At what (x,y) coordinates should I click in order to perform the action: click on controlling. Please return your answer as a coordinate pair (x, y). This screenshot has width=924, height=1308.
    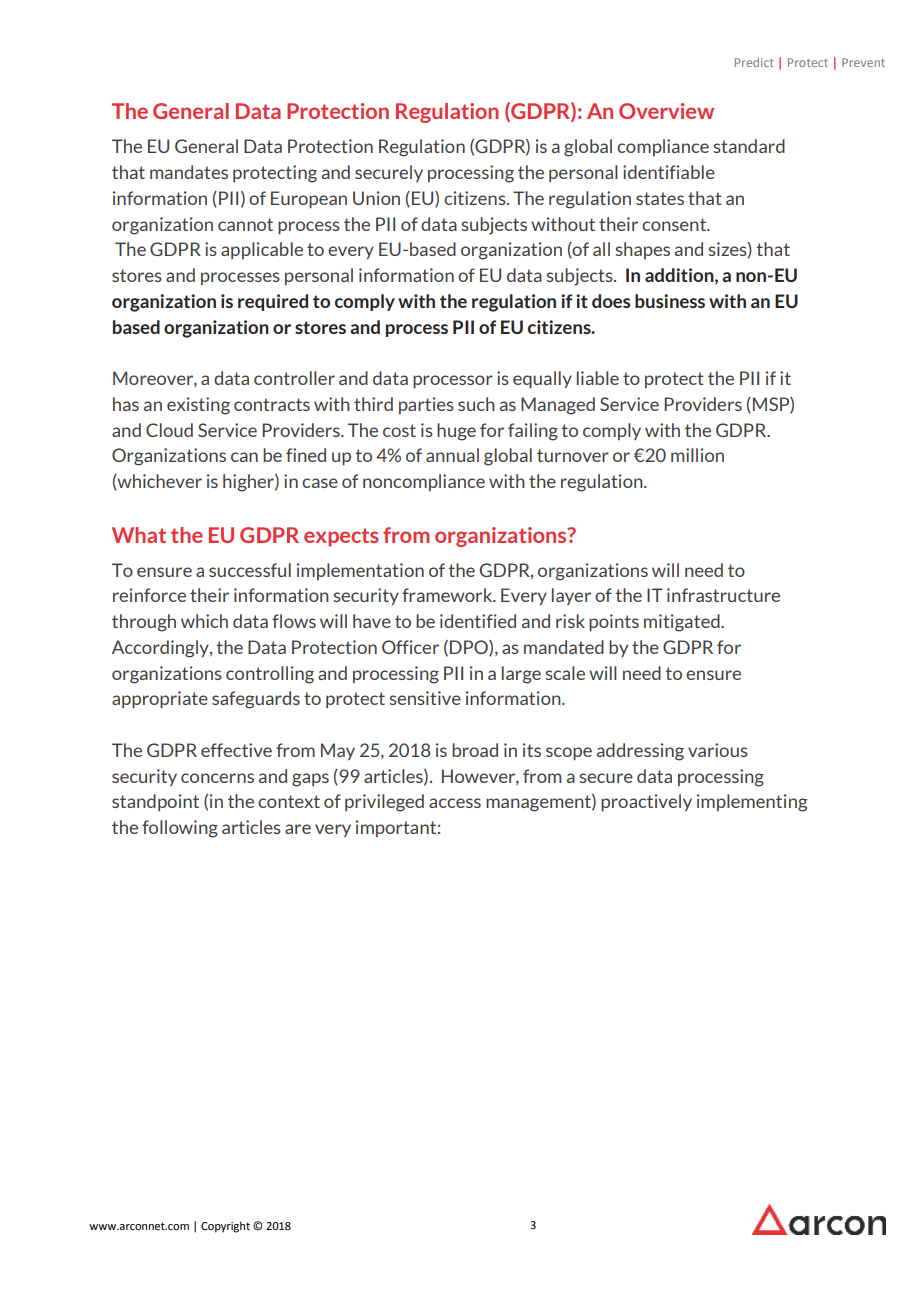
    Looking at the image, I should click on (270, 675).
